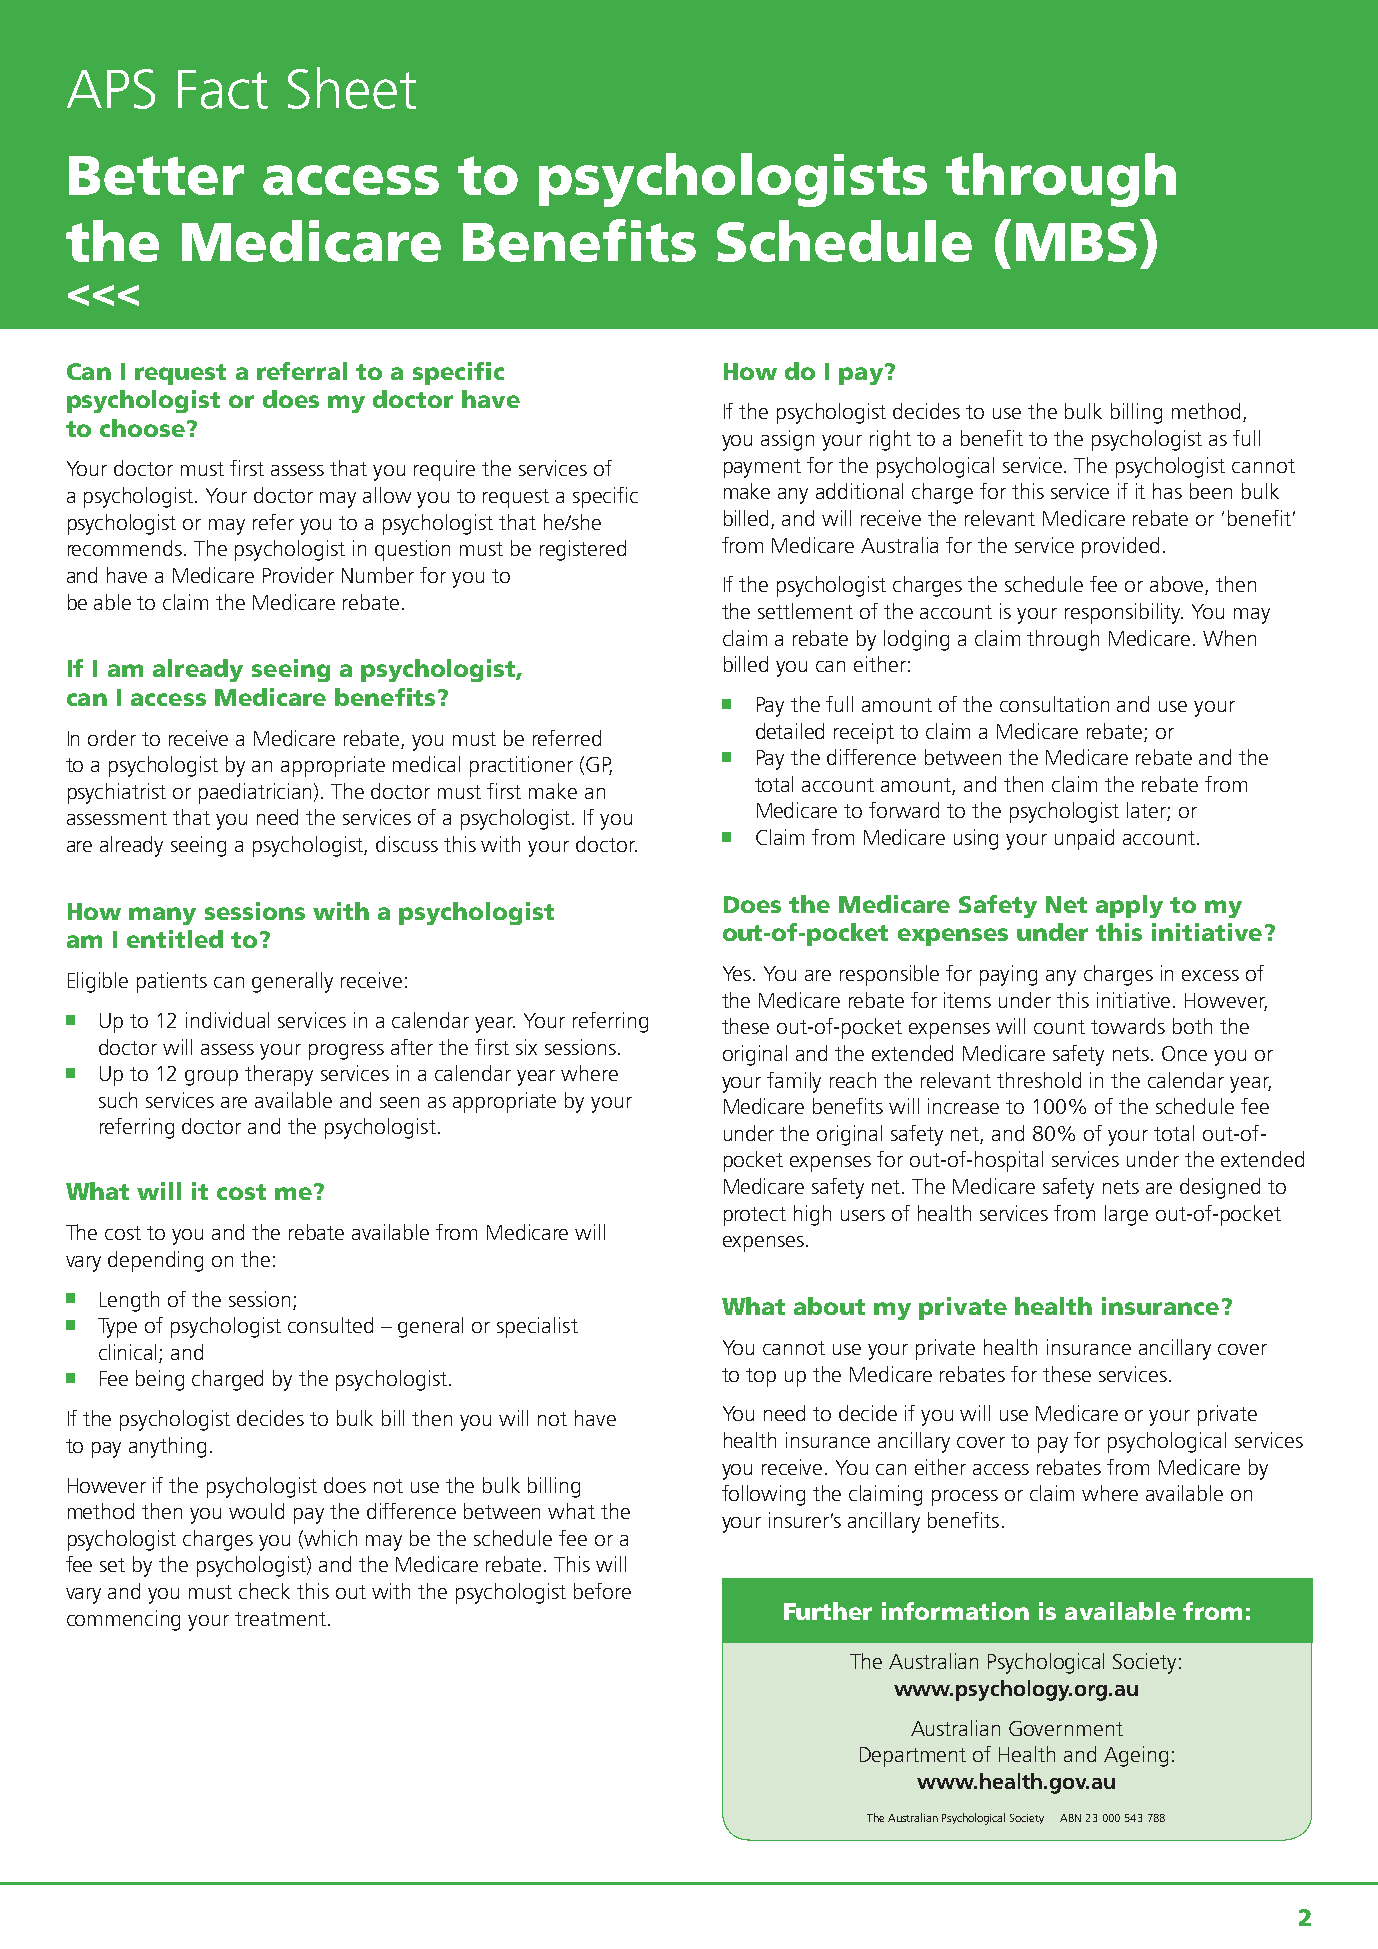  I want to click on apply, so click(1129, 906).
